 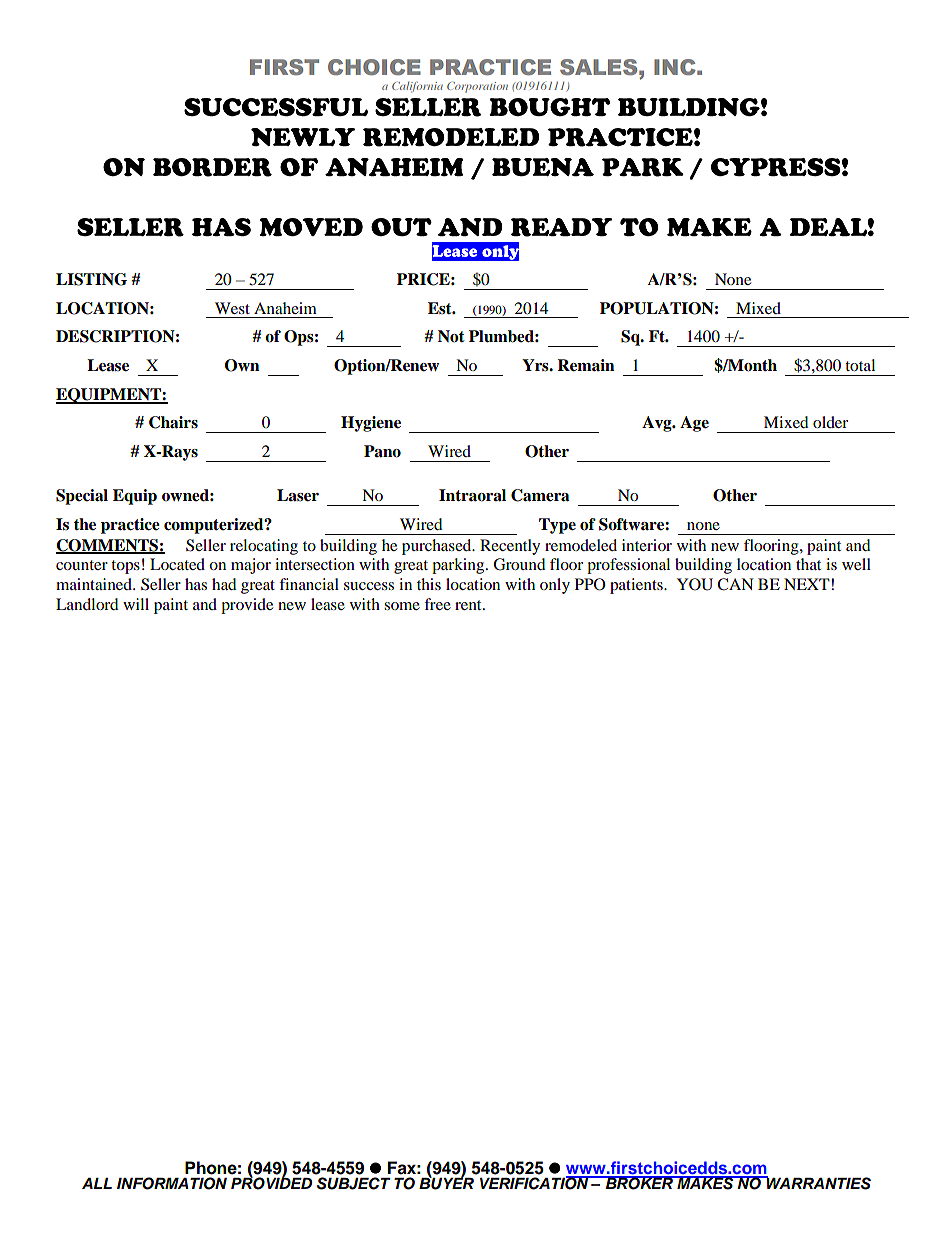 What do you see at coordinates (808, 564) in the page?
I see `that` at bounding box center [808, 564].
